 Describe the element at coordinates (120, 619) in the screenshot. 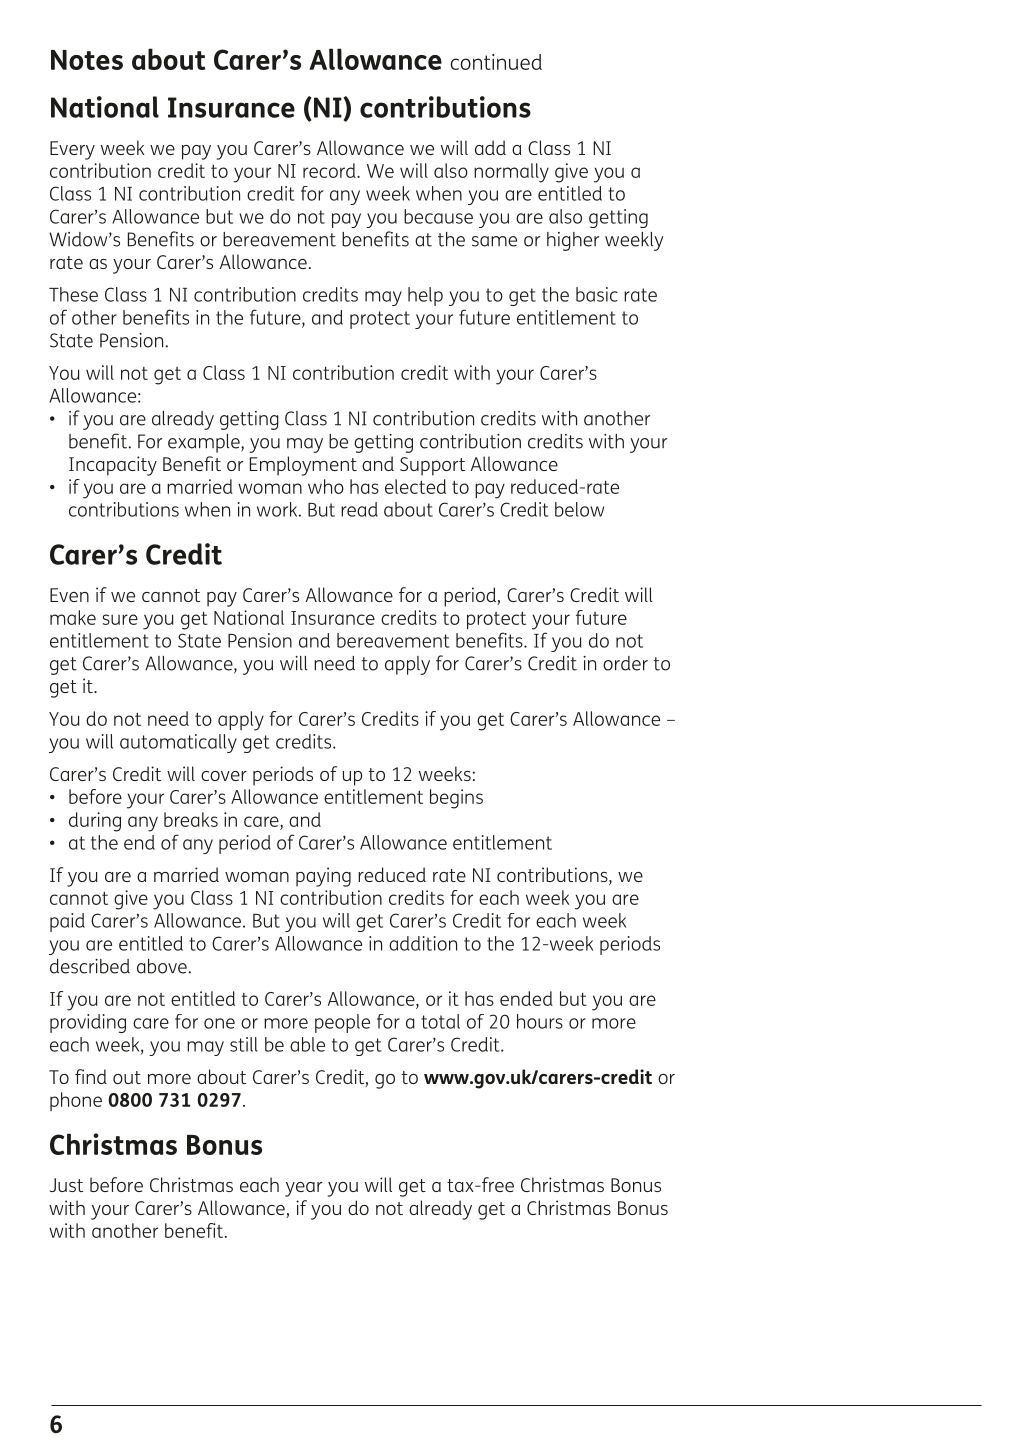

I see `sure` at that location.
